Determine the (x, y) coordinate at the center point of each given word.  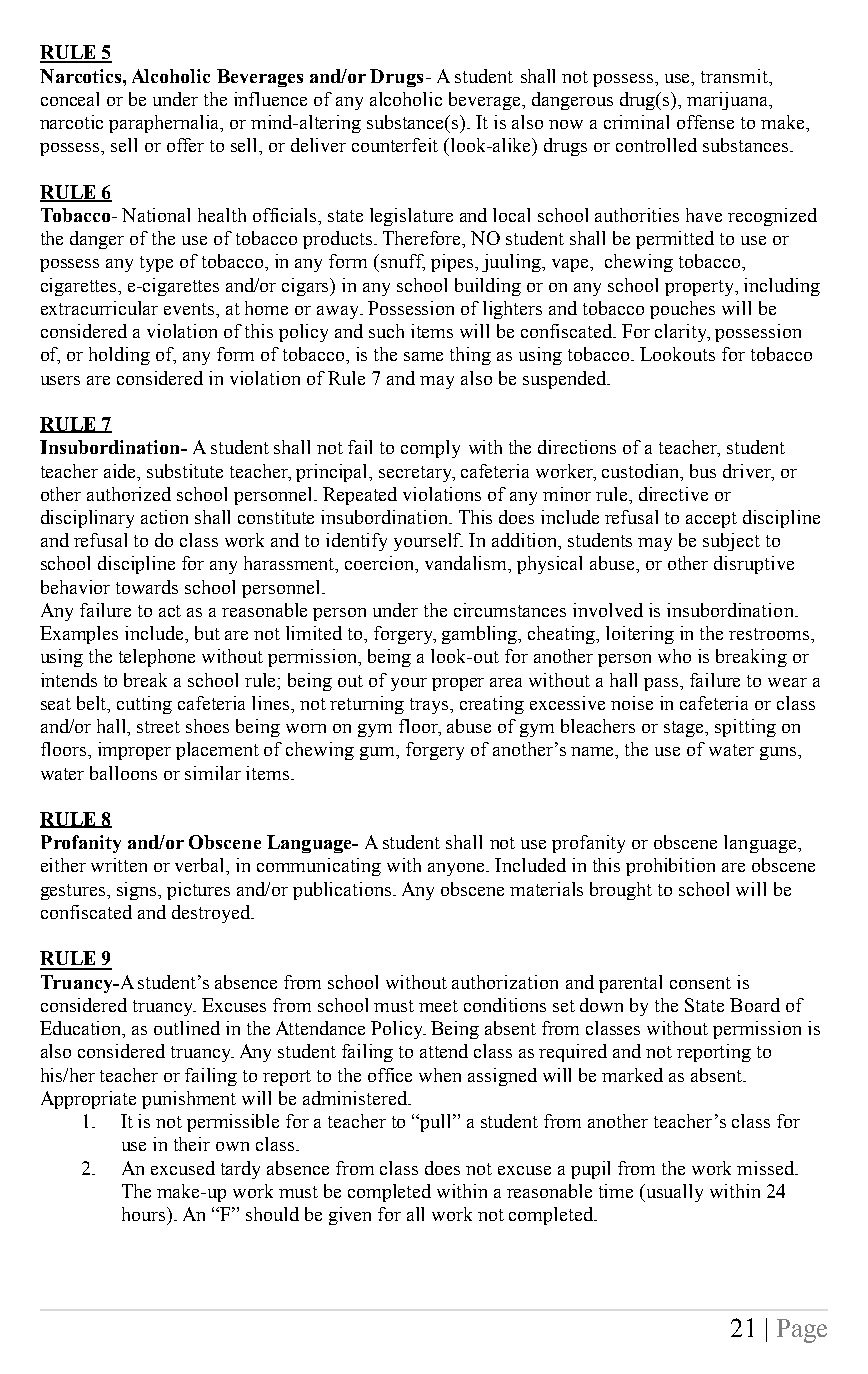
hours (145, 1214)
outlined (187, 1028)
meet (438, 1006)
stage (685, 729)
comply (430, 449)
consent (700, 983)
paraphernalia (165, 124)
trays (430, 706)
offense (705, 122)
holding (119, 356)
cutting (144, 705)
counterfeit (395, 145)
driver (748, 471)
